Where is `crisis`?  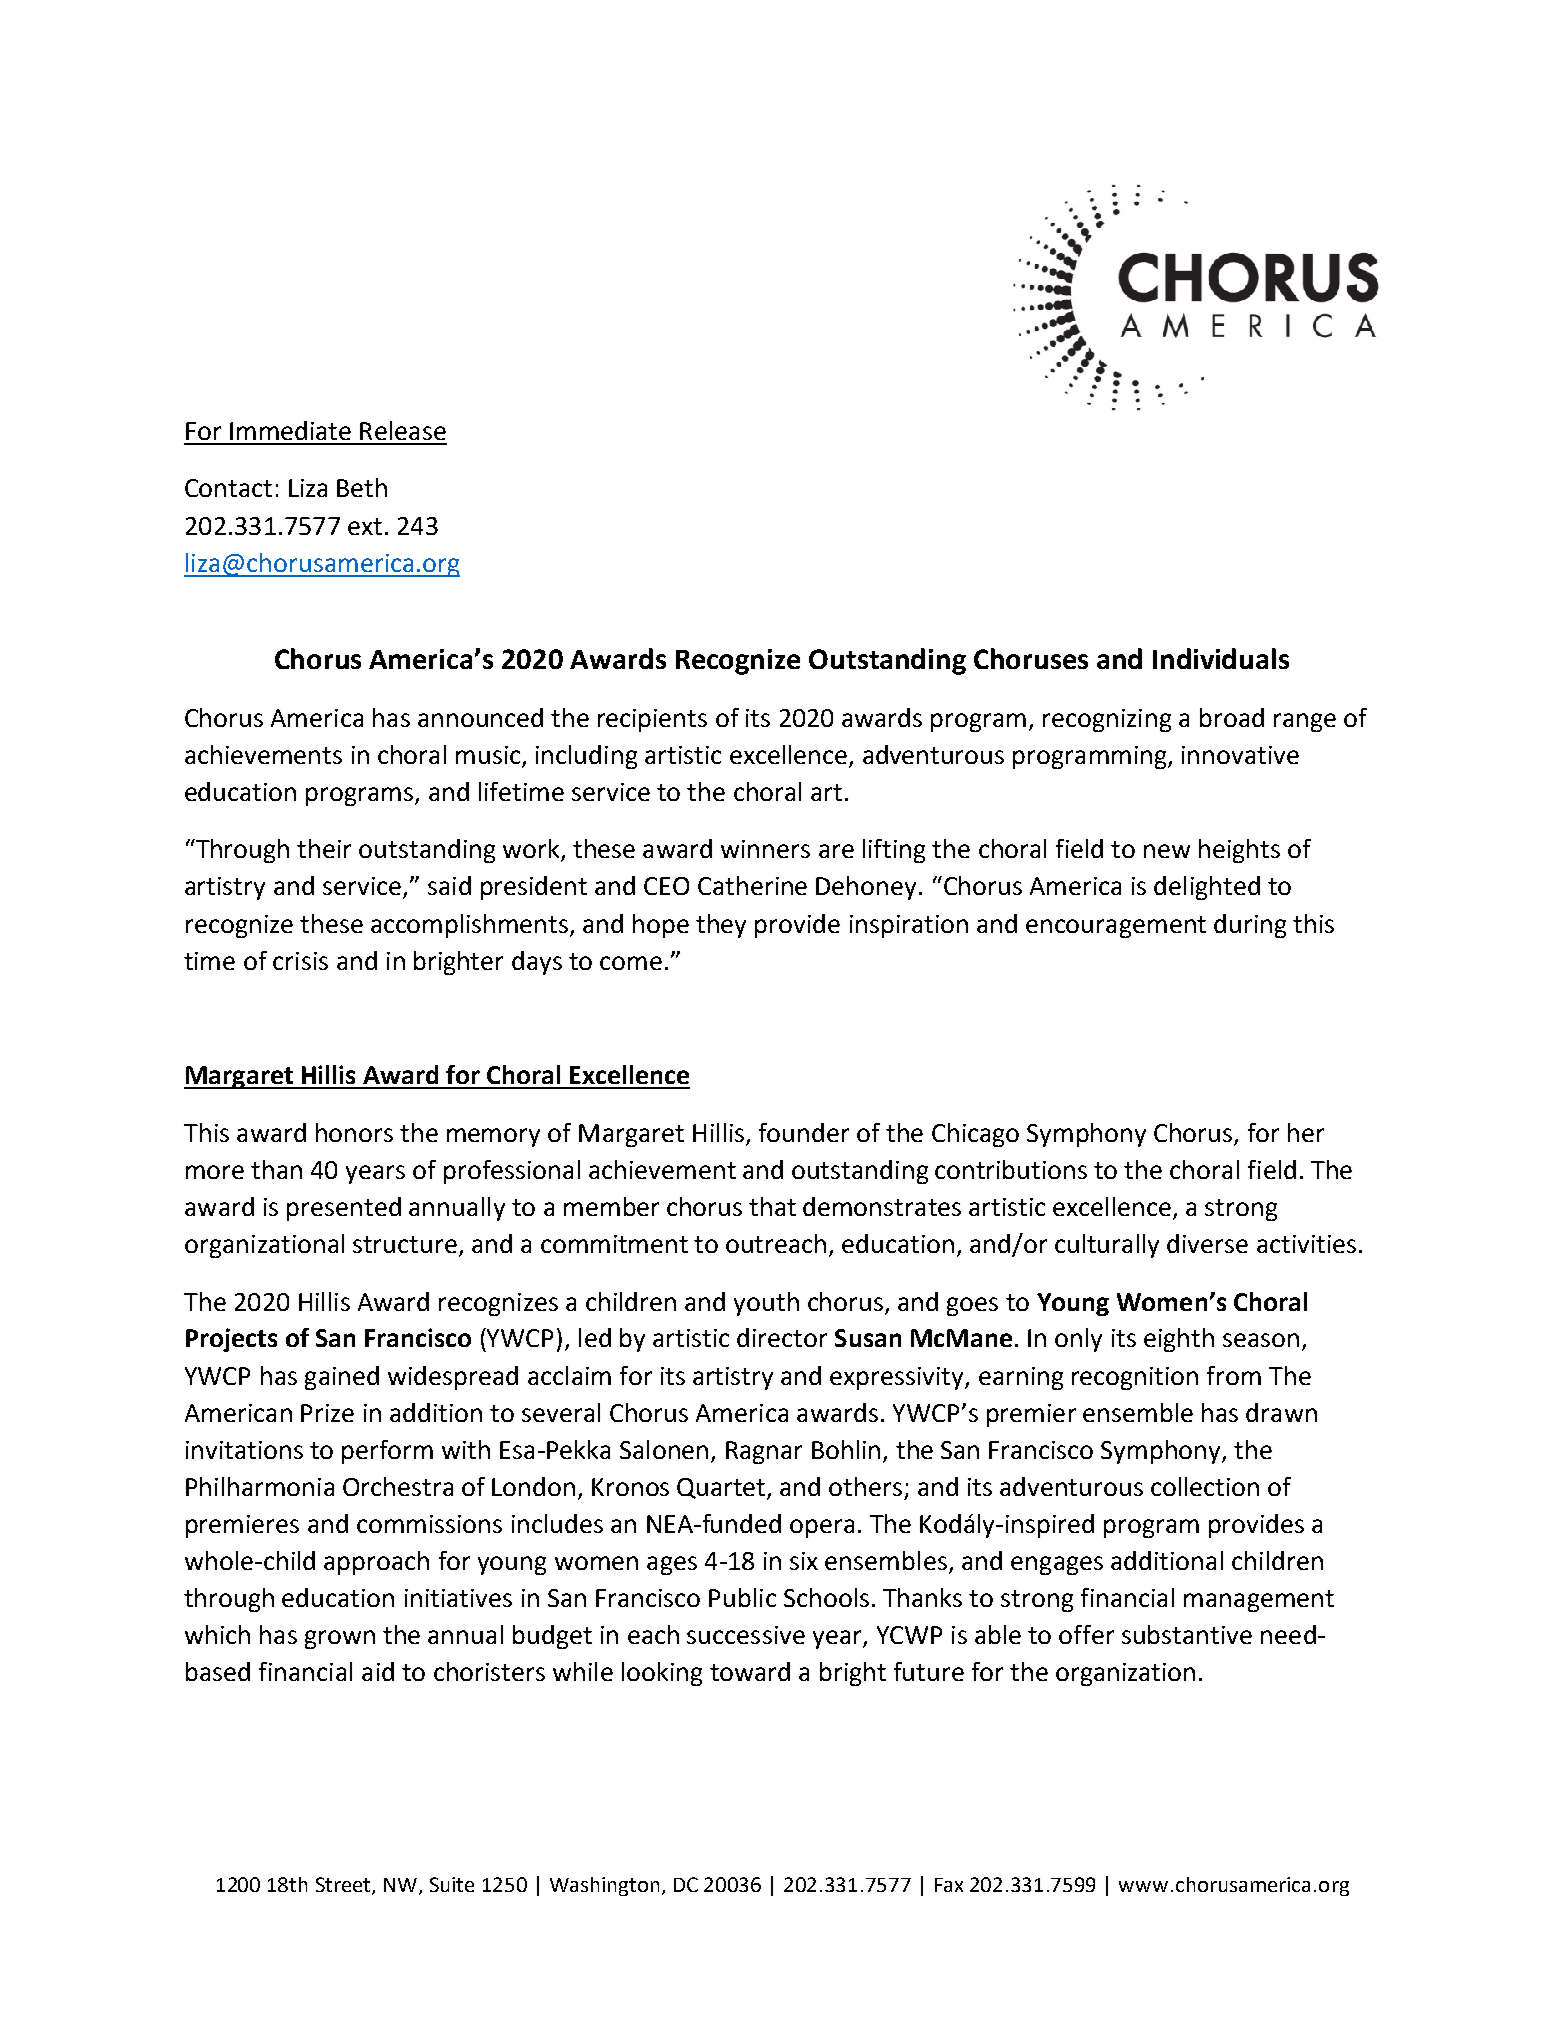 crisis is located at coordinates (300, 961).
